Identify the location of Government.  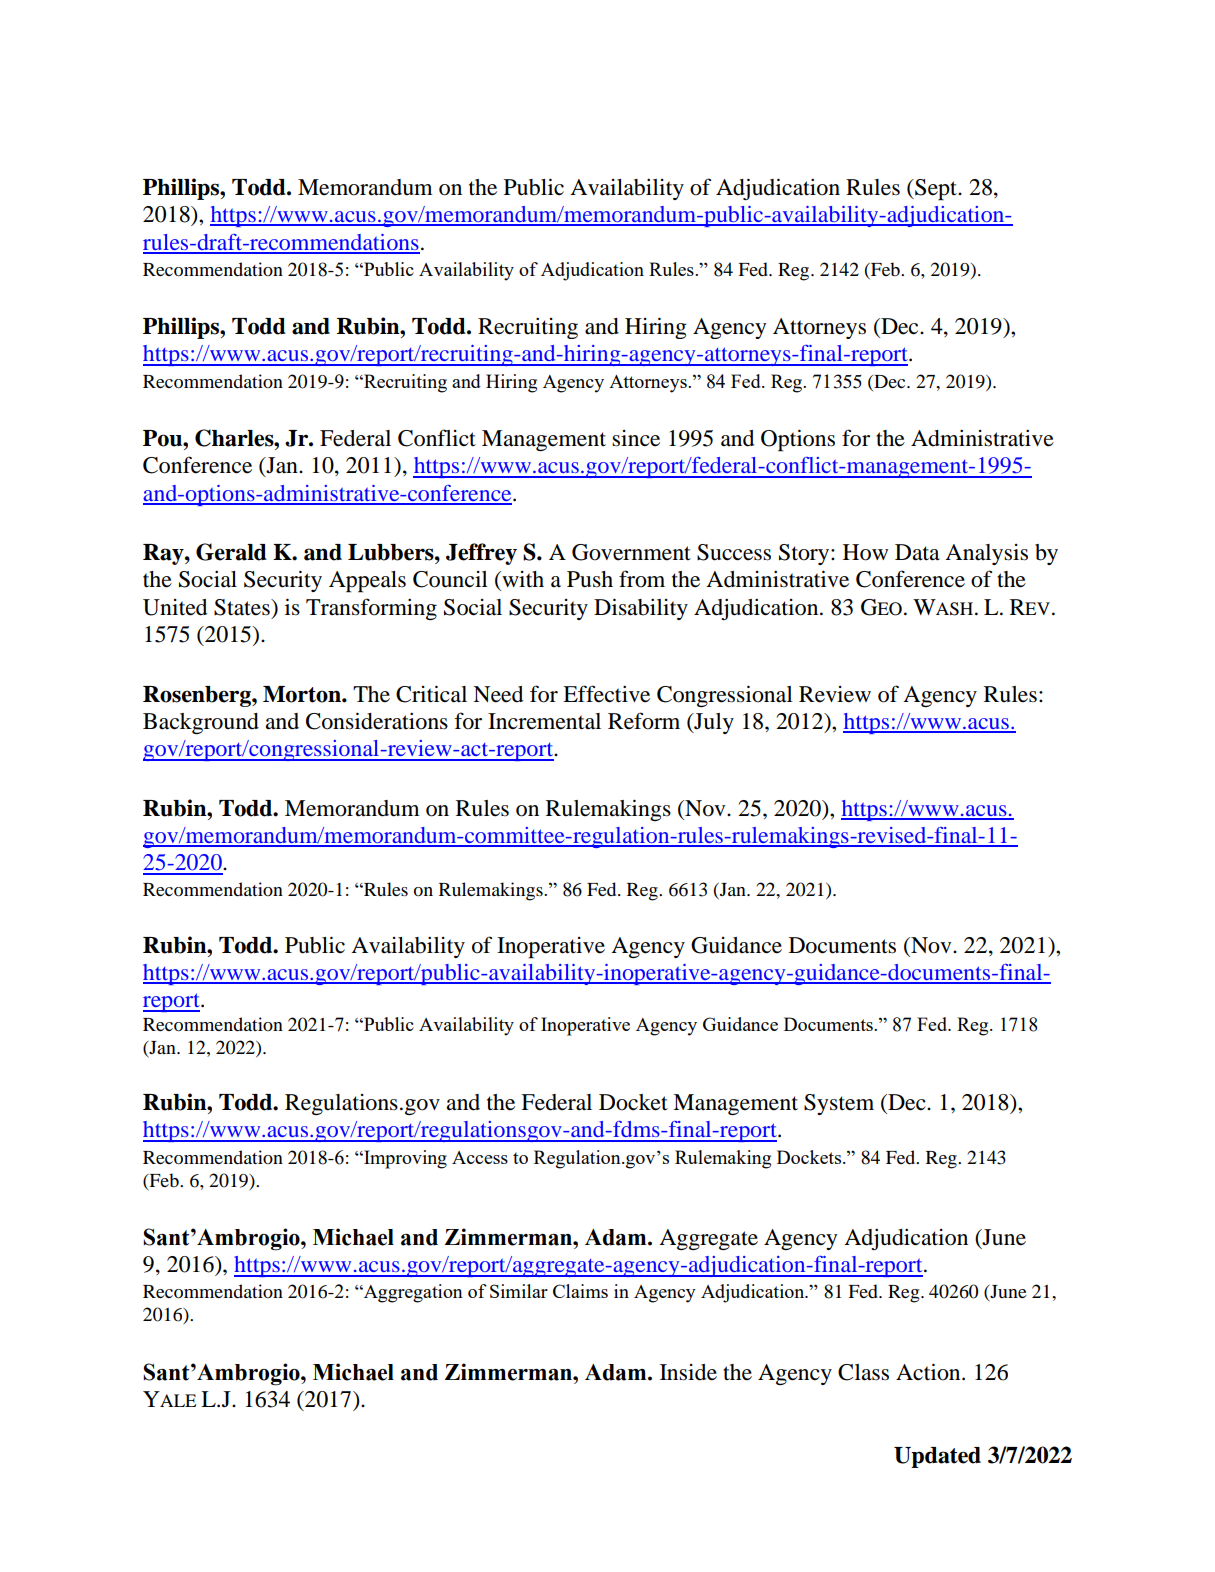
(631, 552).
